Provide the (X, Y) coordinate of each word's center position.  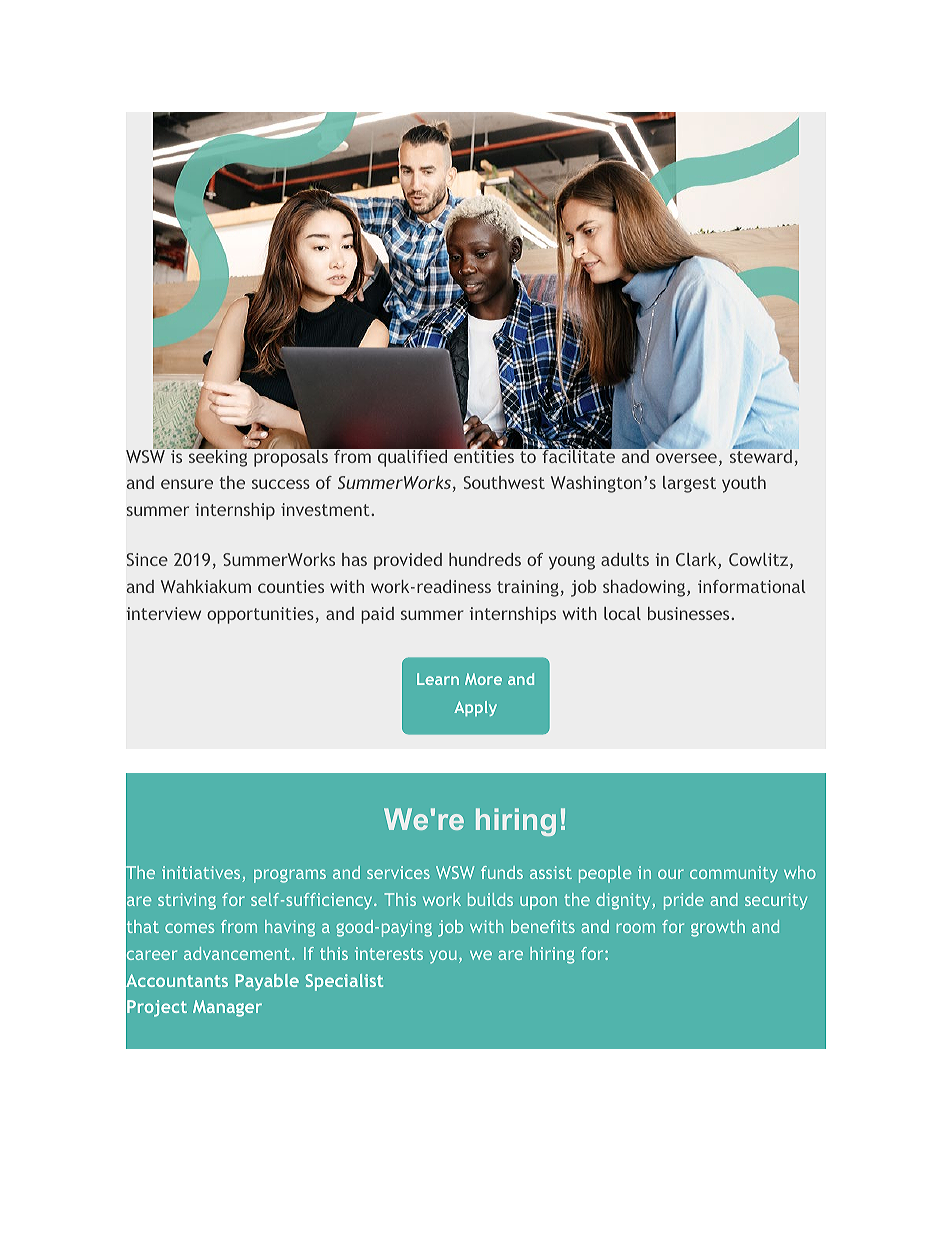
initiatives (202, 874)
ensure (187, 484)
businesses (690, 613)
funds (502, 872)
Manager (227, 1008)
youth (744, 484)
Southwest (504, 482)
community (734, 874)
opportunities (260, 615)
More (483, 679)
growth (718, 928)
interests (389, 953)
